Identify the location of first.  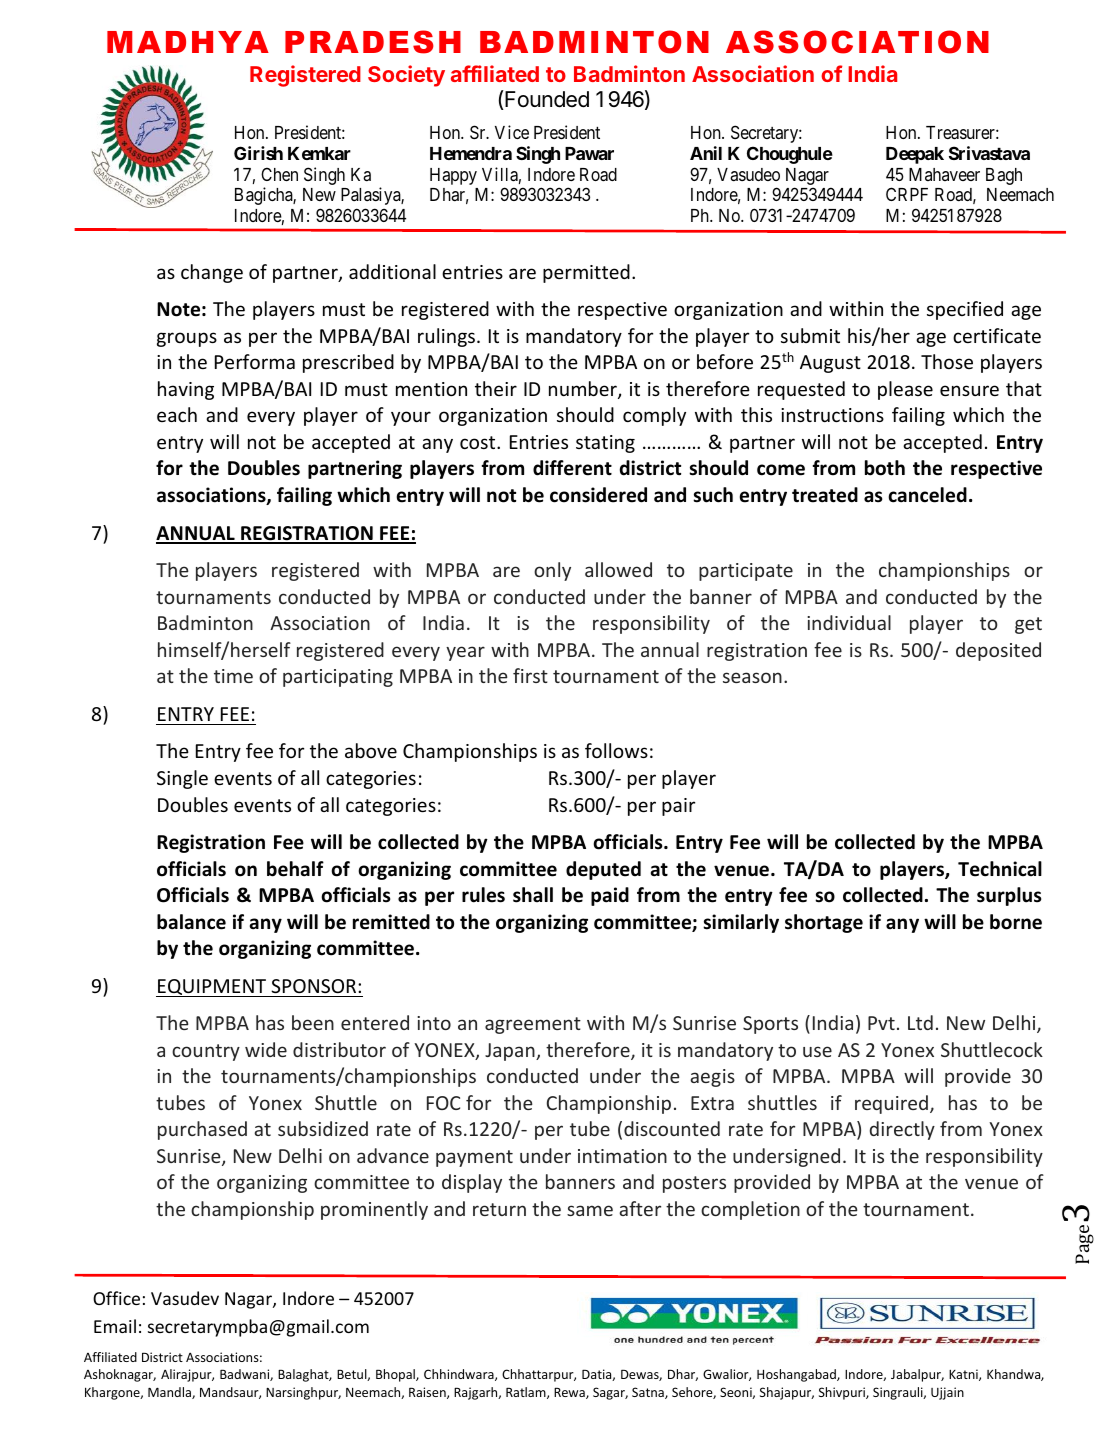
(530, 675).
